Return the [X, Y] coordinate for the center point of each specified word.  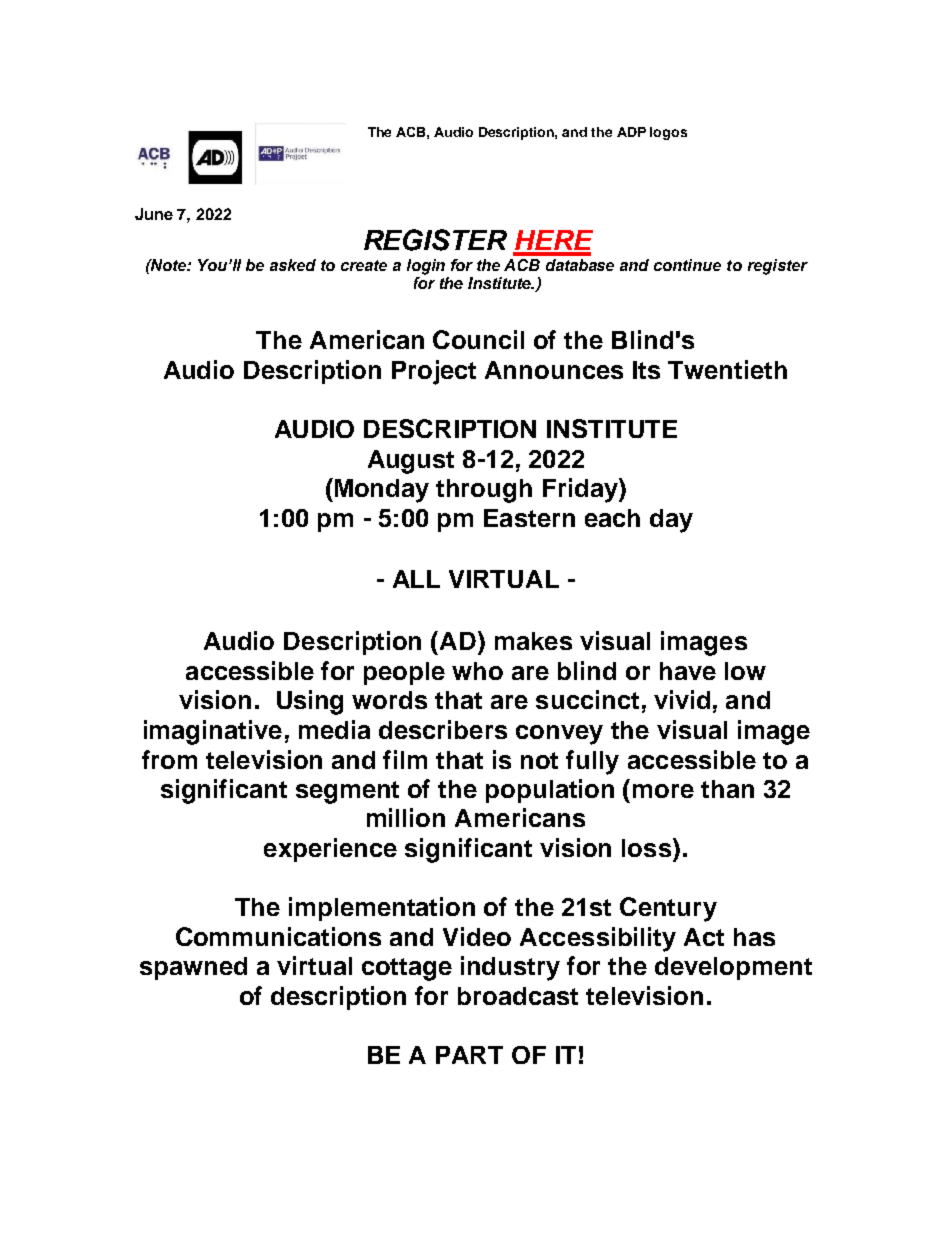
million [406, 817]
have [688, 671]
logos [668, 133]
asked [293, 265]
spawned [193, 968]
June [154, 214]
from [169, 759]
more [663, 791]
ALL [416, 579]
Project [434, 372]
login [426, 267]
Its [646, 370]
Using [310, 702]
